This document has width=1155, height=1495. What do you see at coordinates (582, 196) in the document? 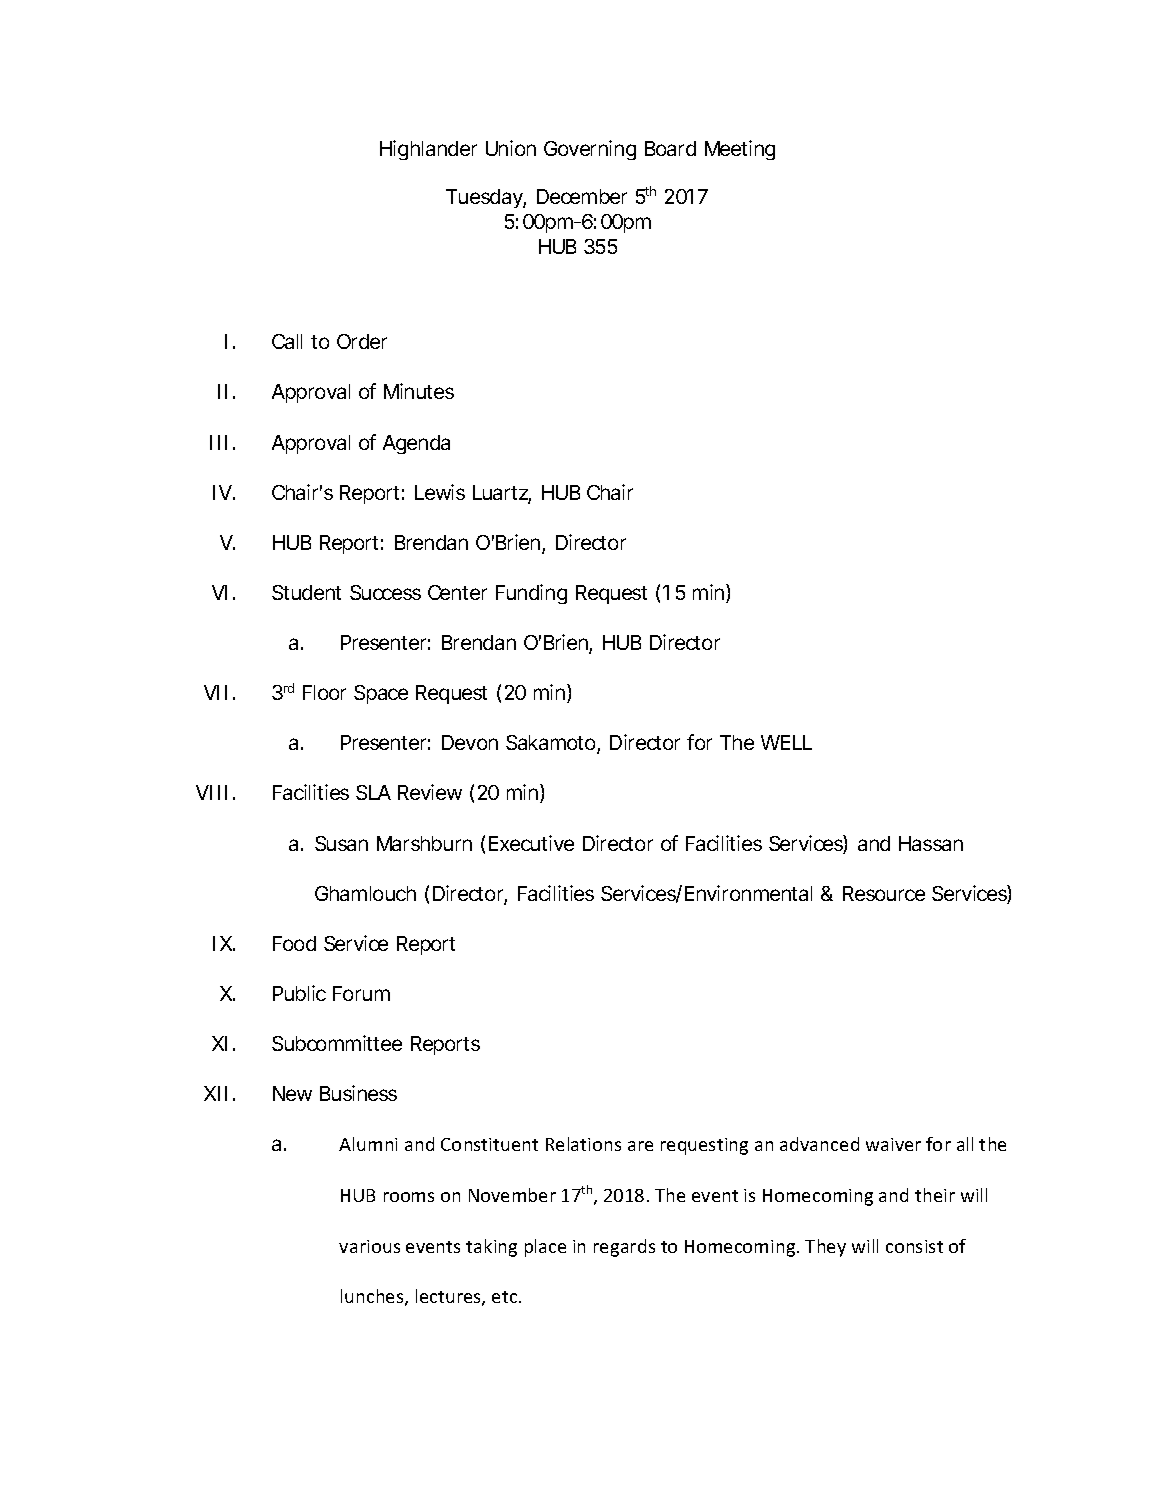
I see `December` at bounding box center [582, 196].
